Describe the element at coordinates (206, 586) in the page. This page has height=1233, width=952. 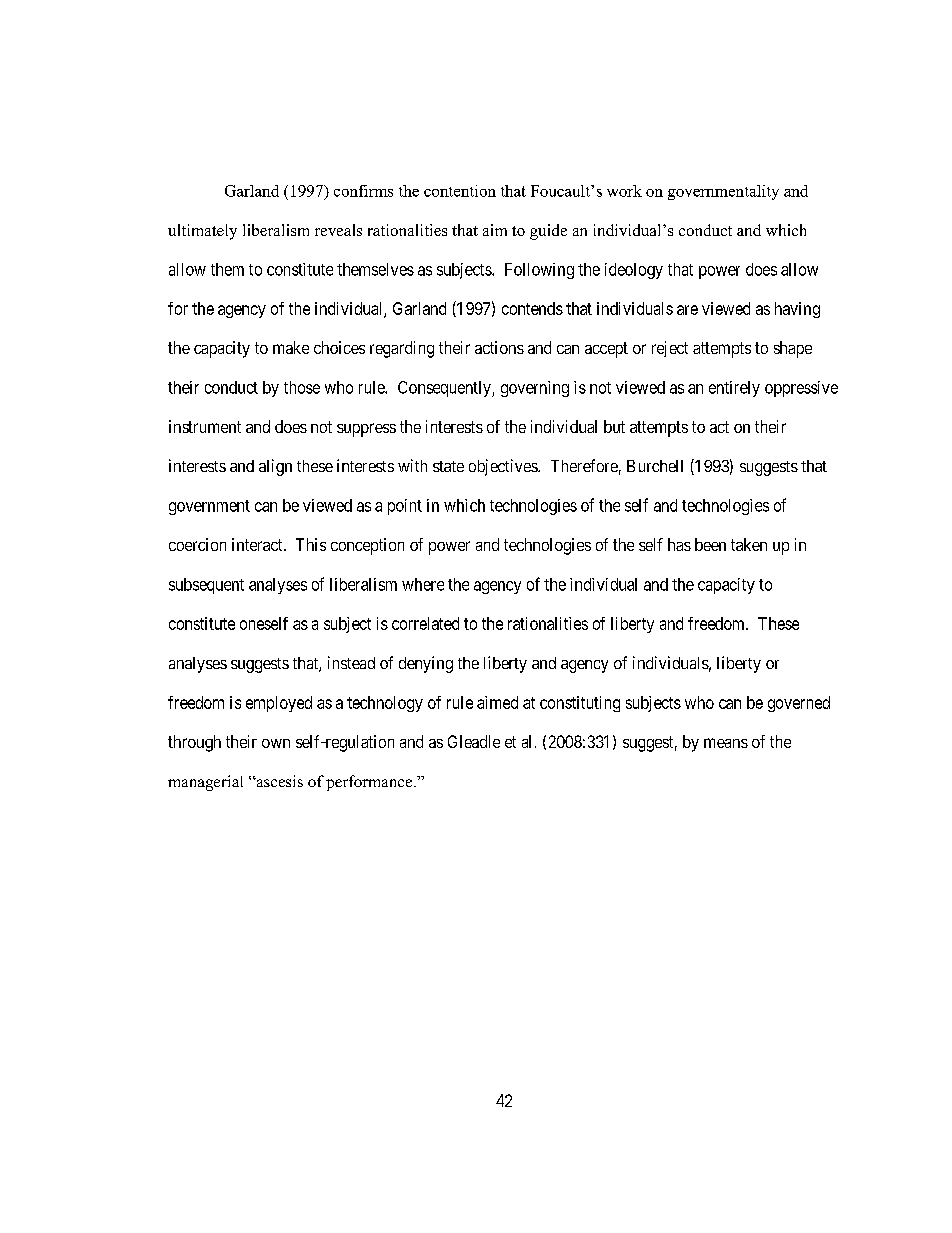
I see `subsequent` at that location.
